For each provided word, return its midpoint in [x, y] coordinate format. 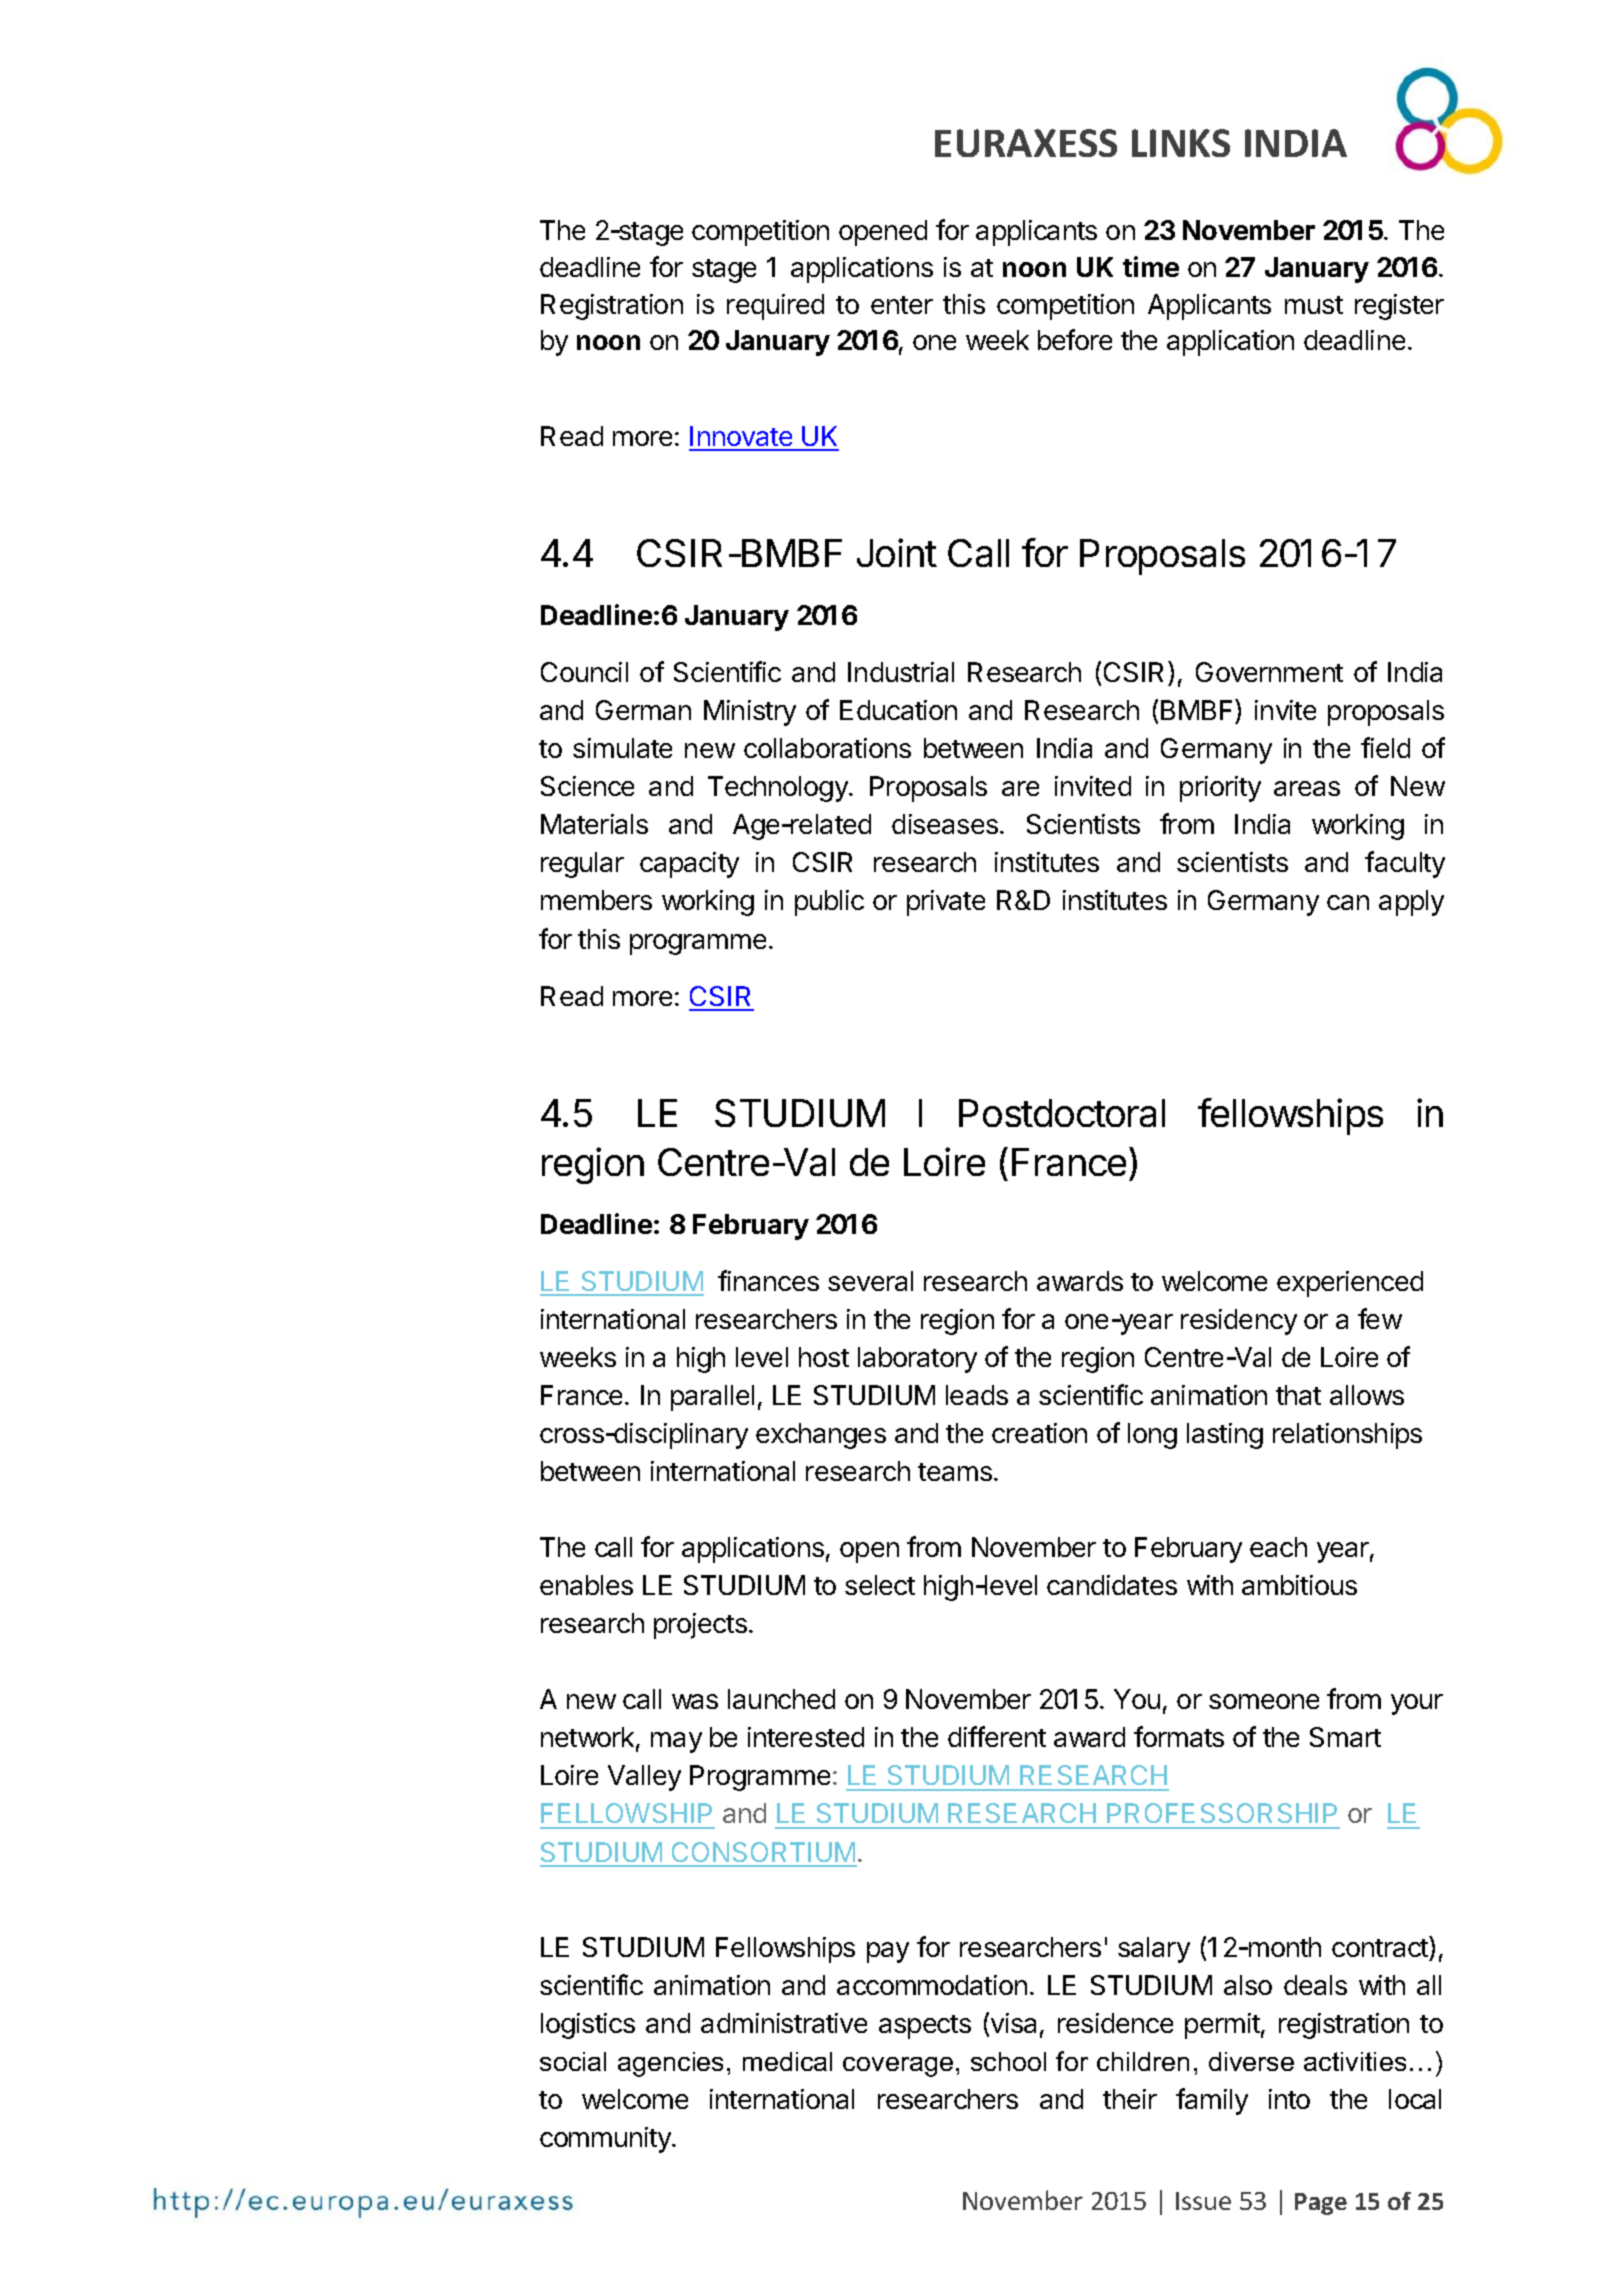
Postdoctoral [1062, 1113]
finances [768, 1280]
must [1314, 305]
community [606, 2140]
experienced [1350, 1284]
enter [902, 305]
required [775, 307]
